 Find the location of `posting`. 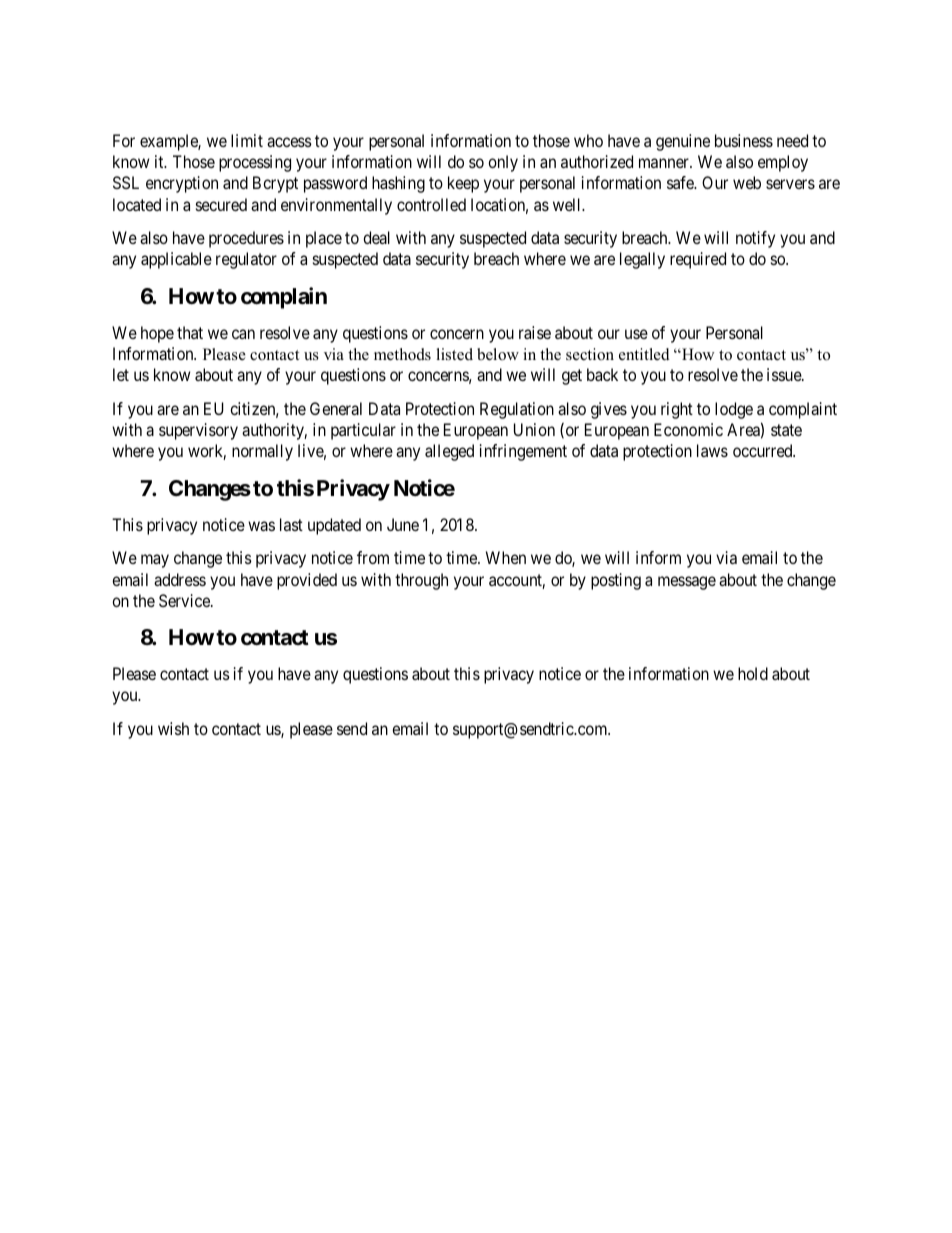

posting is located at coordinates (616, 581).
